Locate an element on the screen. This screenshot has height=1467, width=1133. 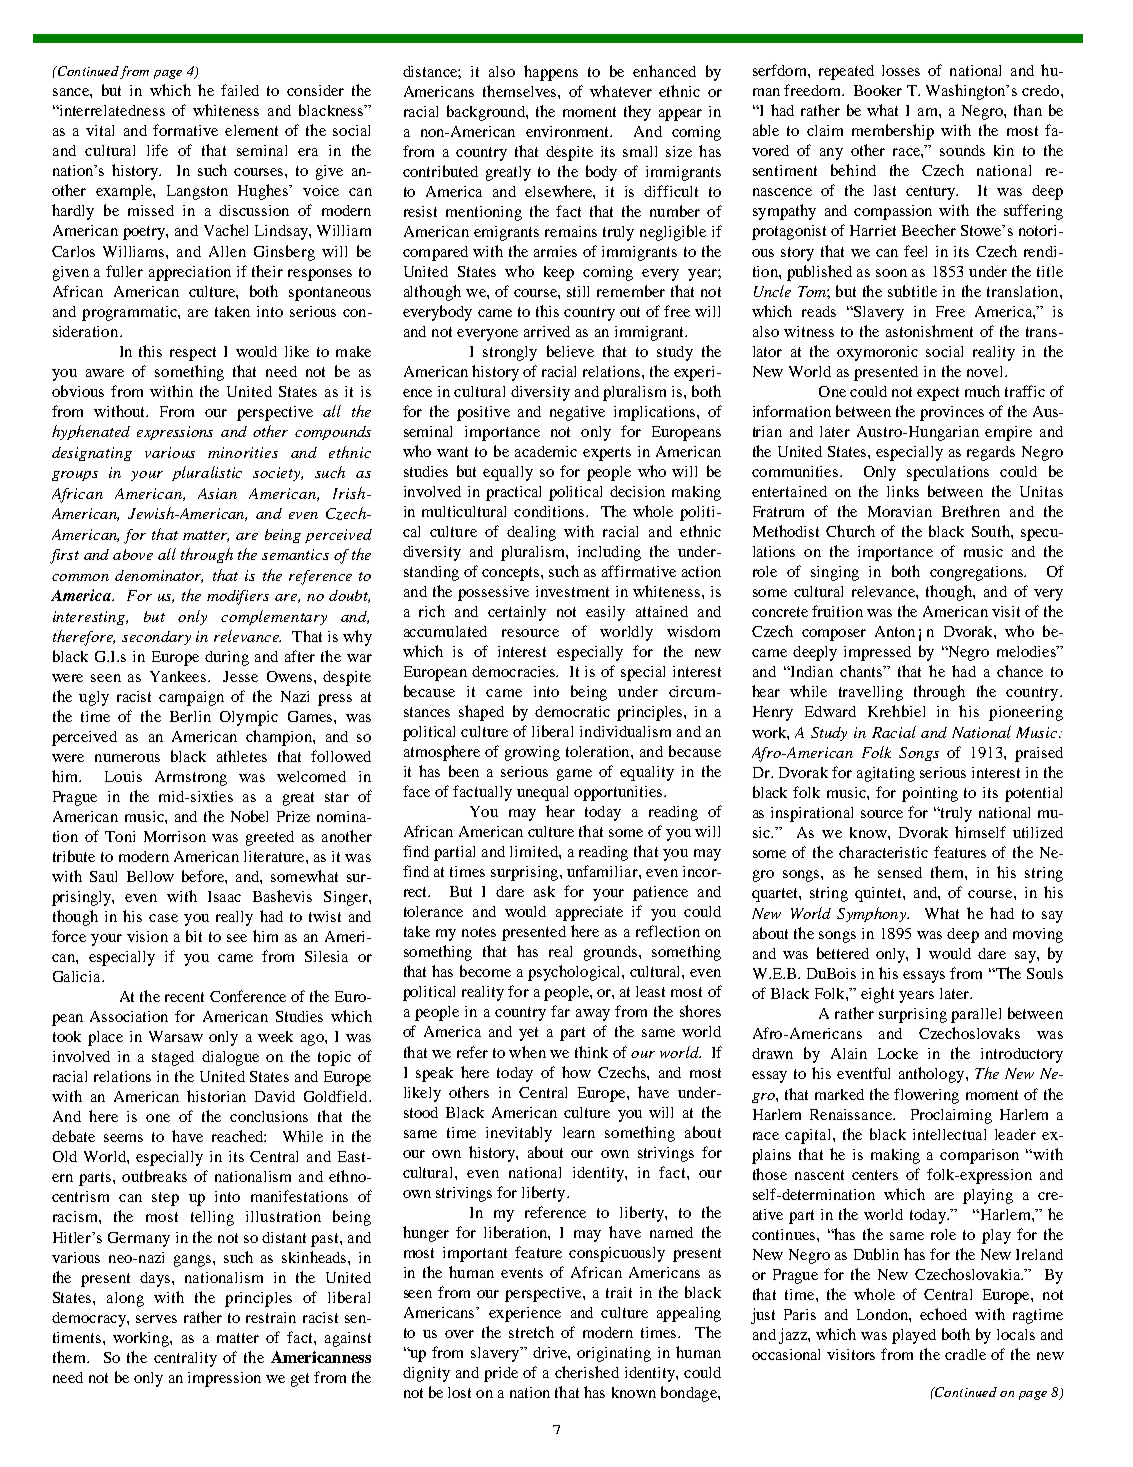
agitating is located at coordinates (886, 774).
